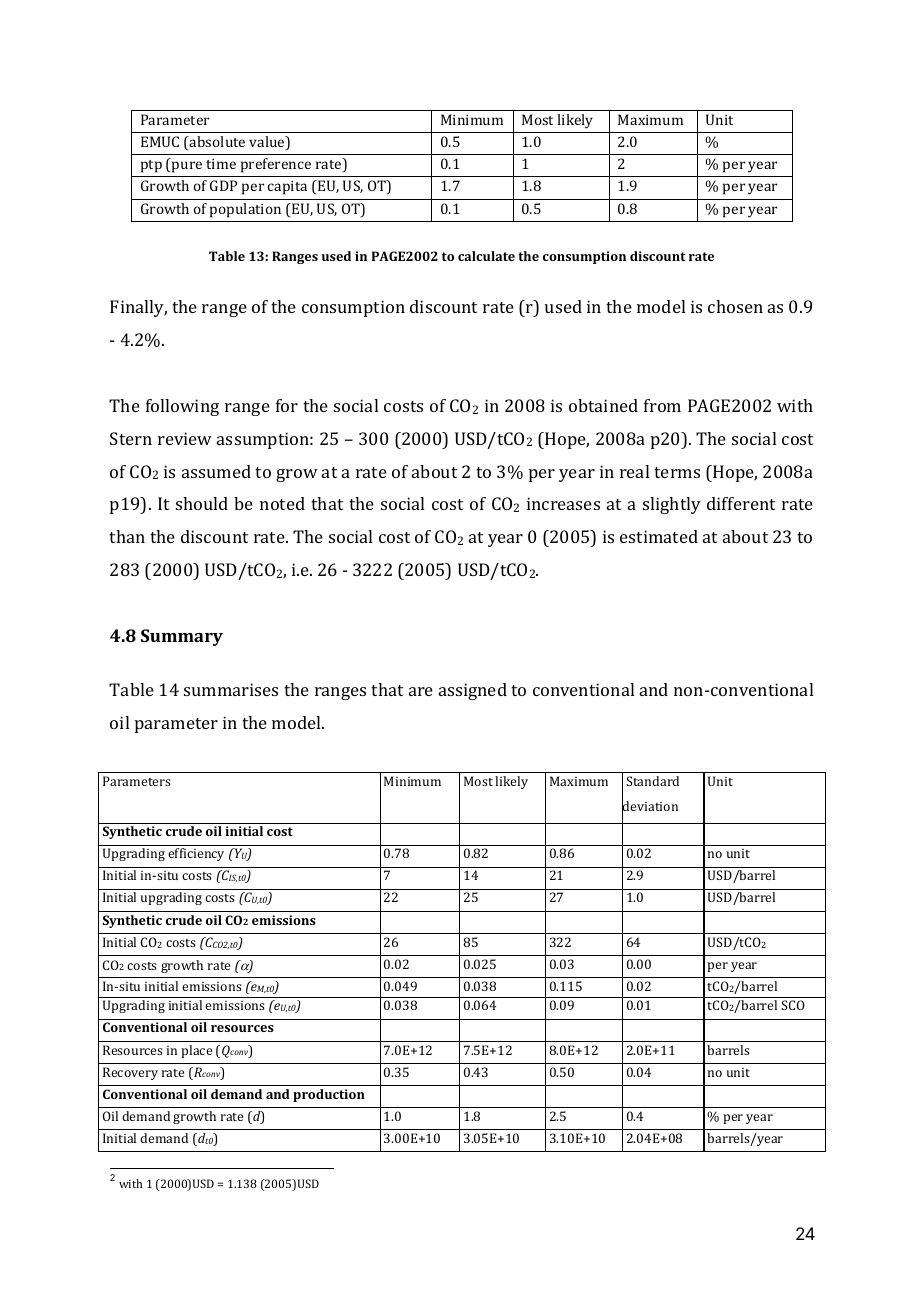  Describe the element at coordinates (677, 472) in the image. I see `terms` at that location.
